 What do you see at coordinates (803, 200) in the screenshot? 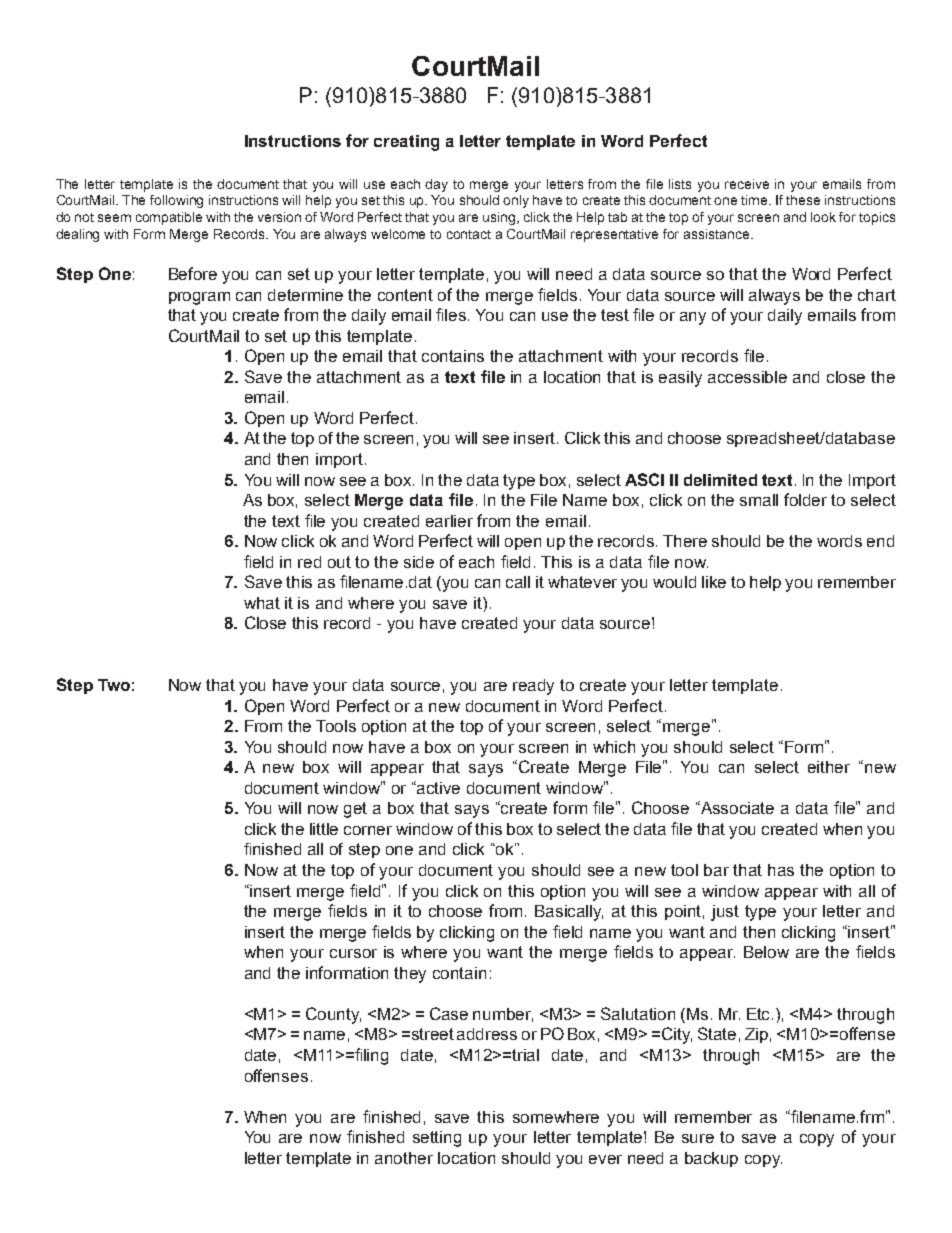
I see `these` at bounding box center [803, 200].
